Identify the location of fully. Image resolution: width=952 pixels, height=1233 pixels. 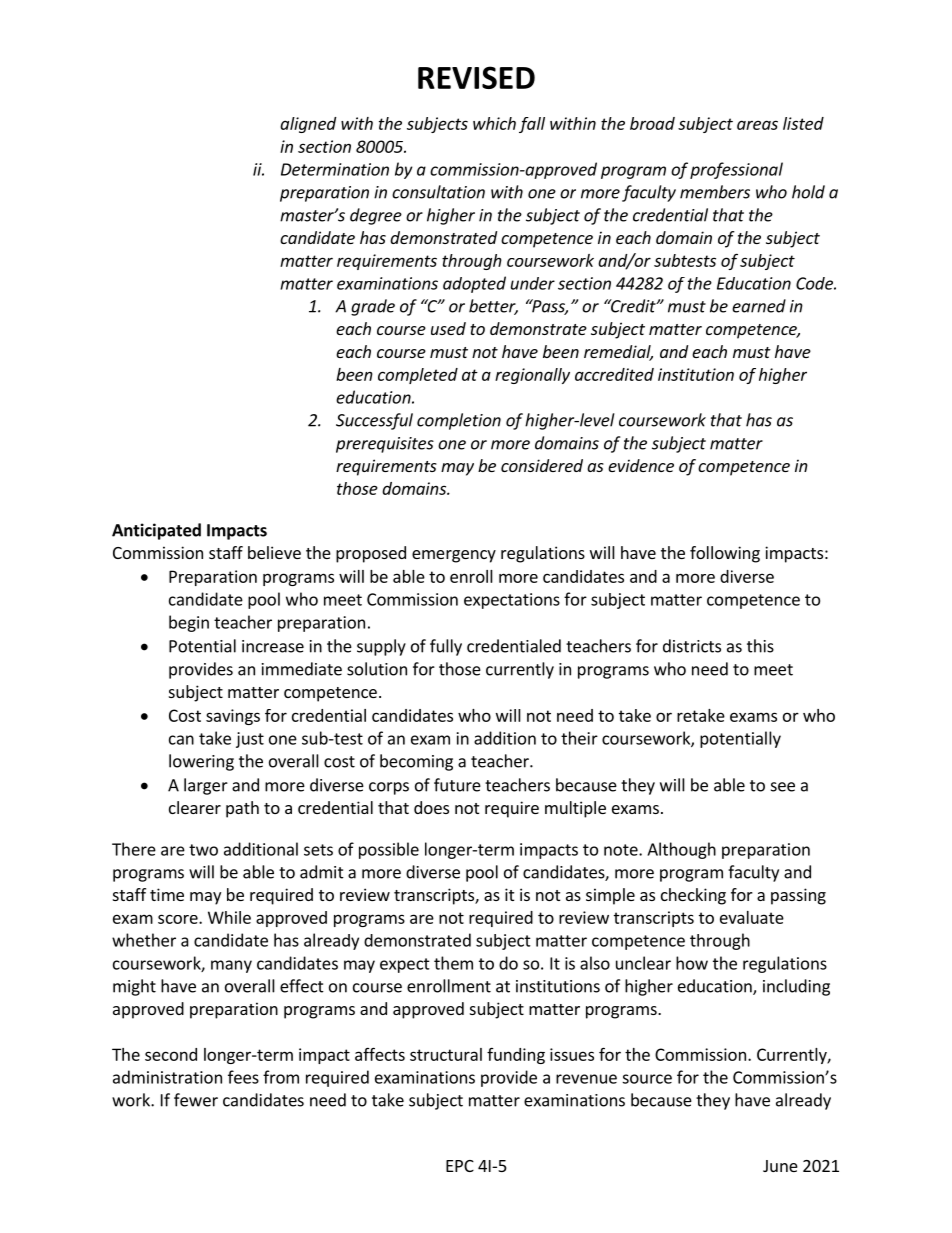
(446, 647).
